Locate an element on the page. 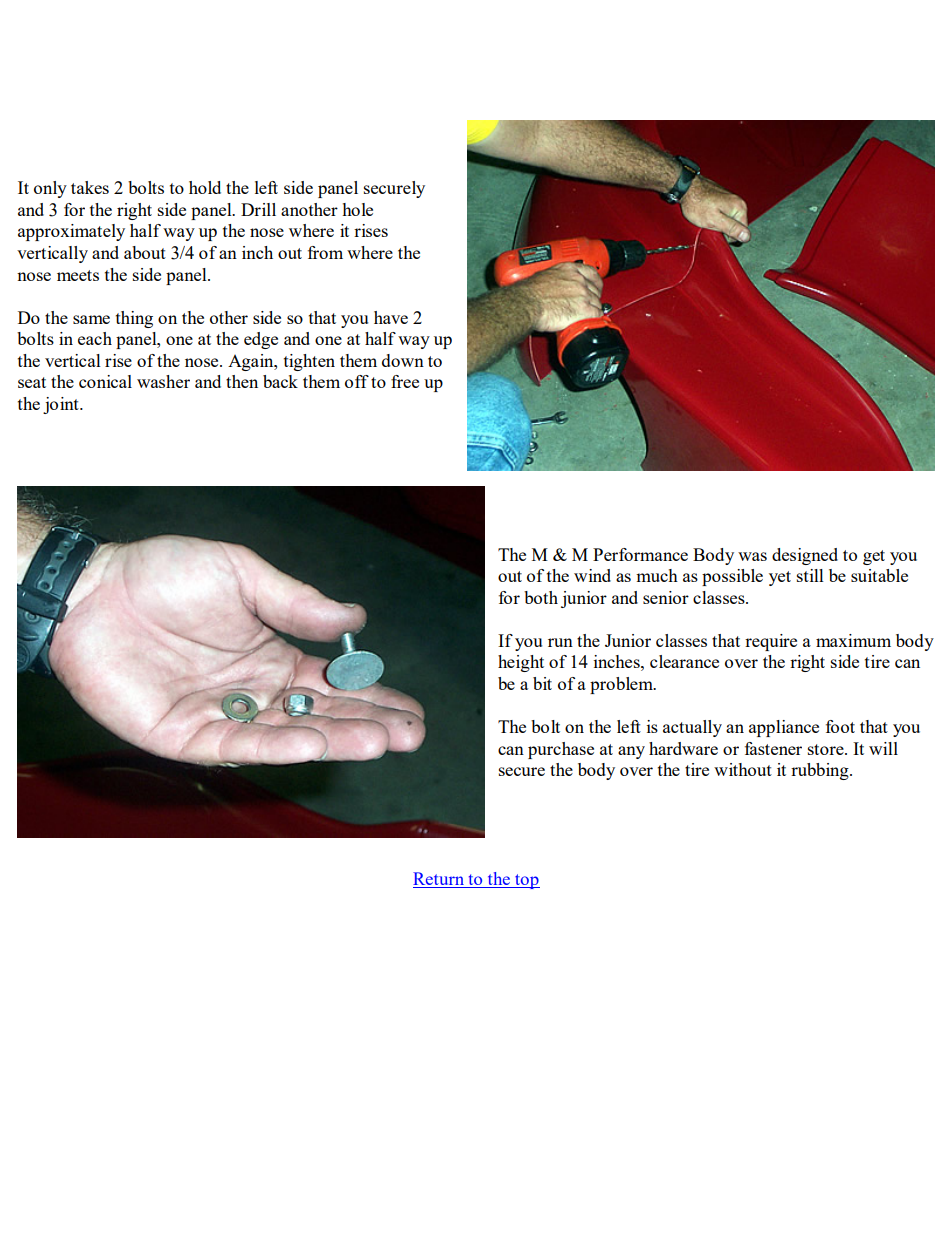 This image has width=952, height=1233. joint is located at coordinates (62, 405).
